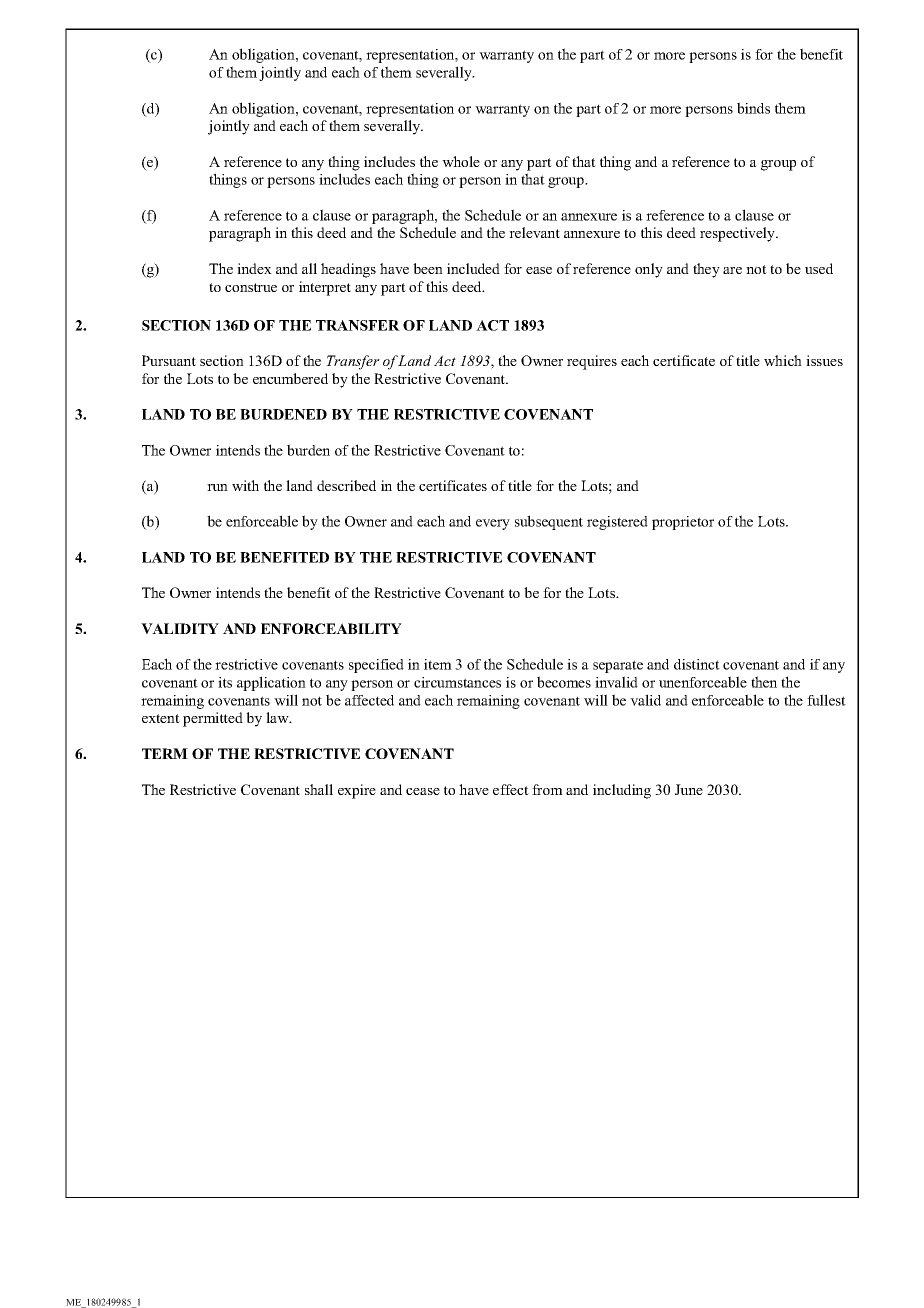  What do you see at coordinates (534, 232) in the screenshot?
I see `relevant` at bounding box center [534, 232].
